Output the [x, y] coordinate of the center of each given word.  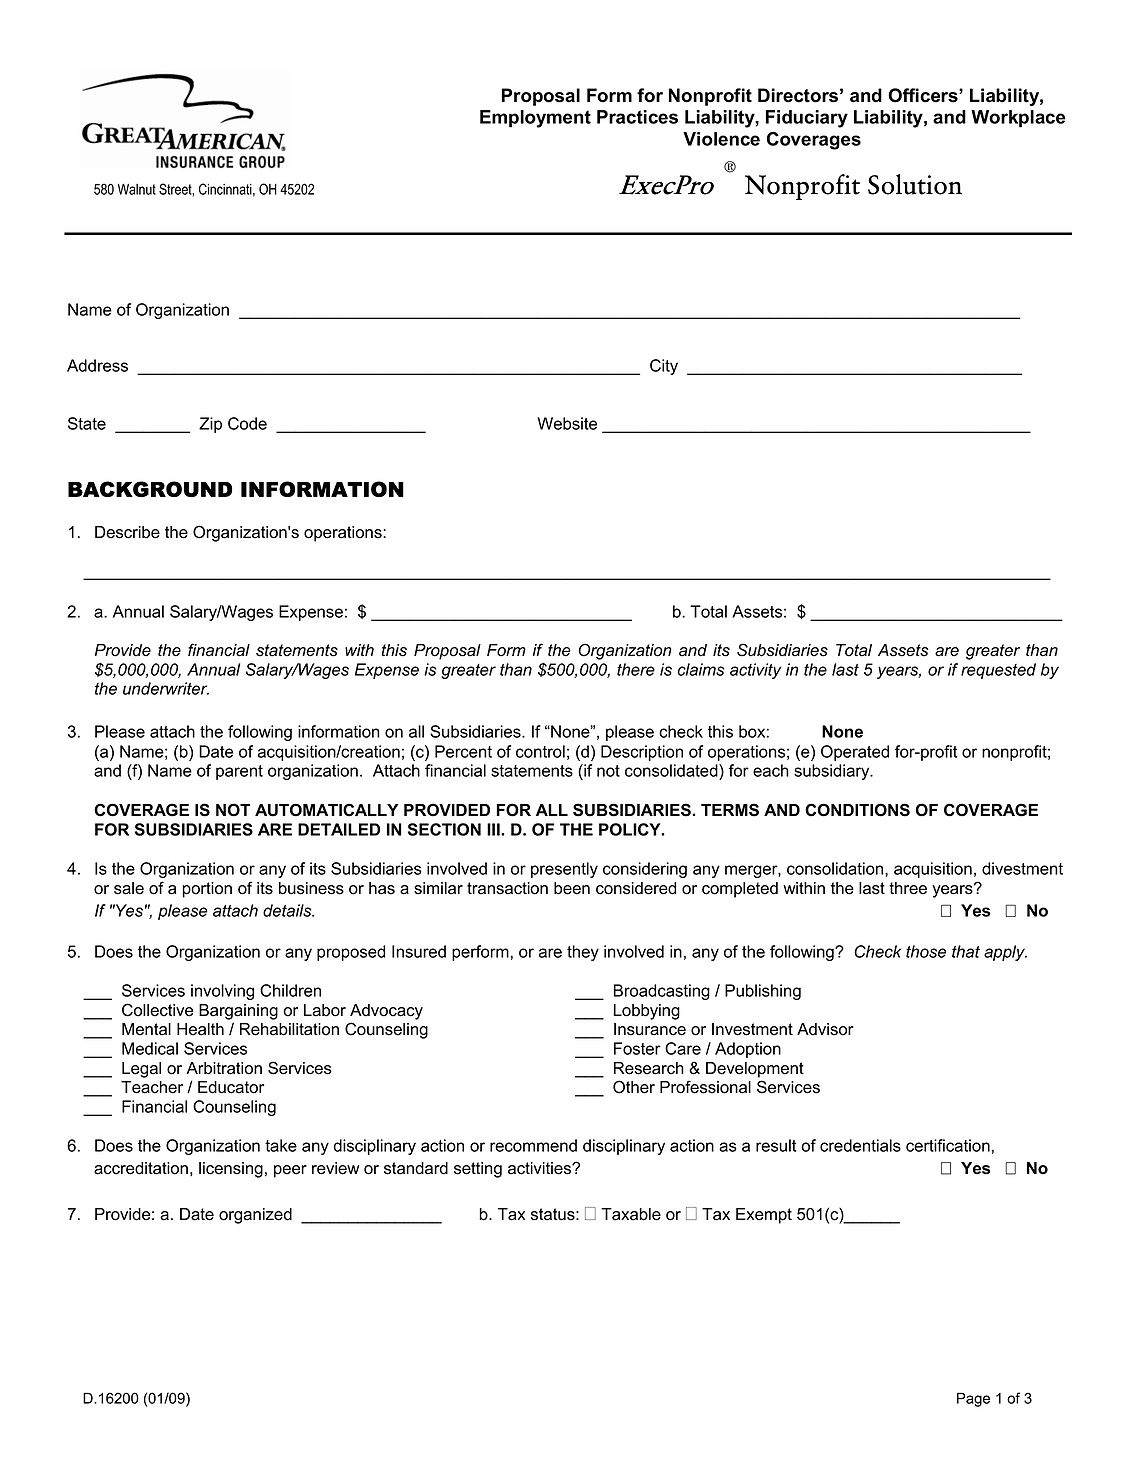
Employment [535, 119]
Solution [915, 184]
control [540, 751]
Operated [855, 753]
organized [255, 1216]
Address [97, 365]
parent [239, 772]
